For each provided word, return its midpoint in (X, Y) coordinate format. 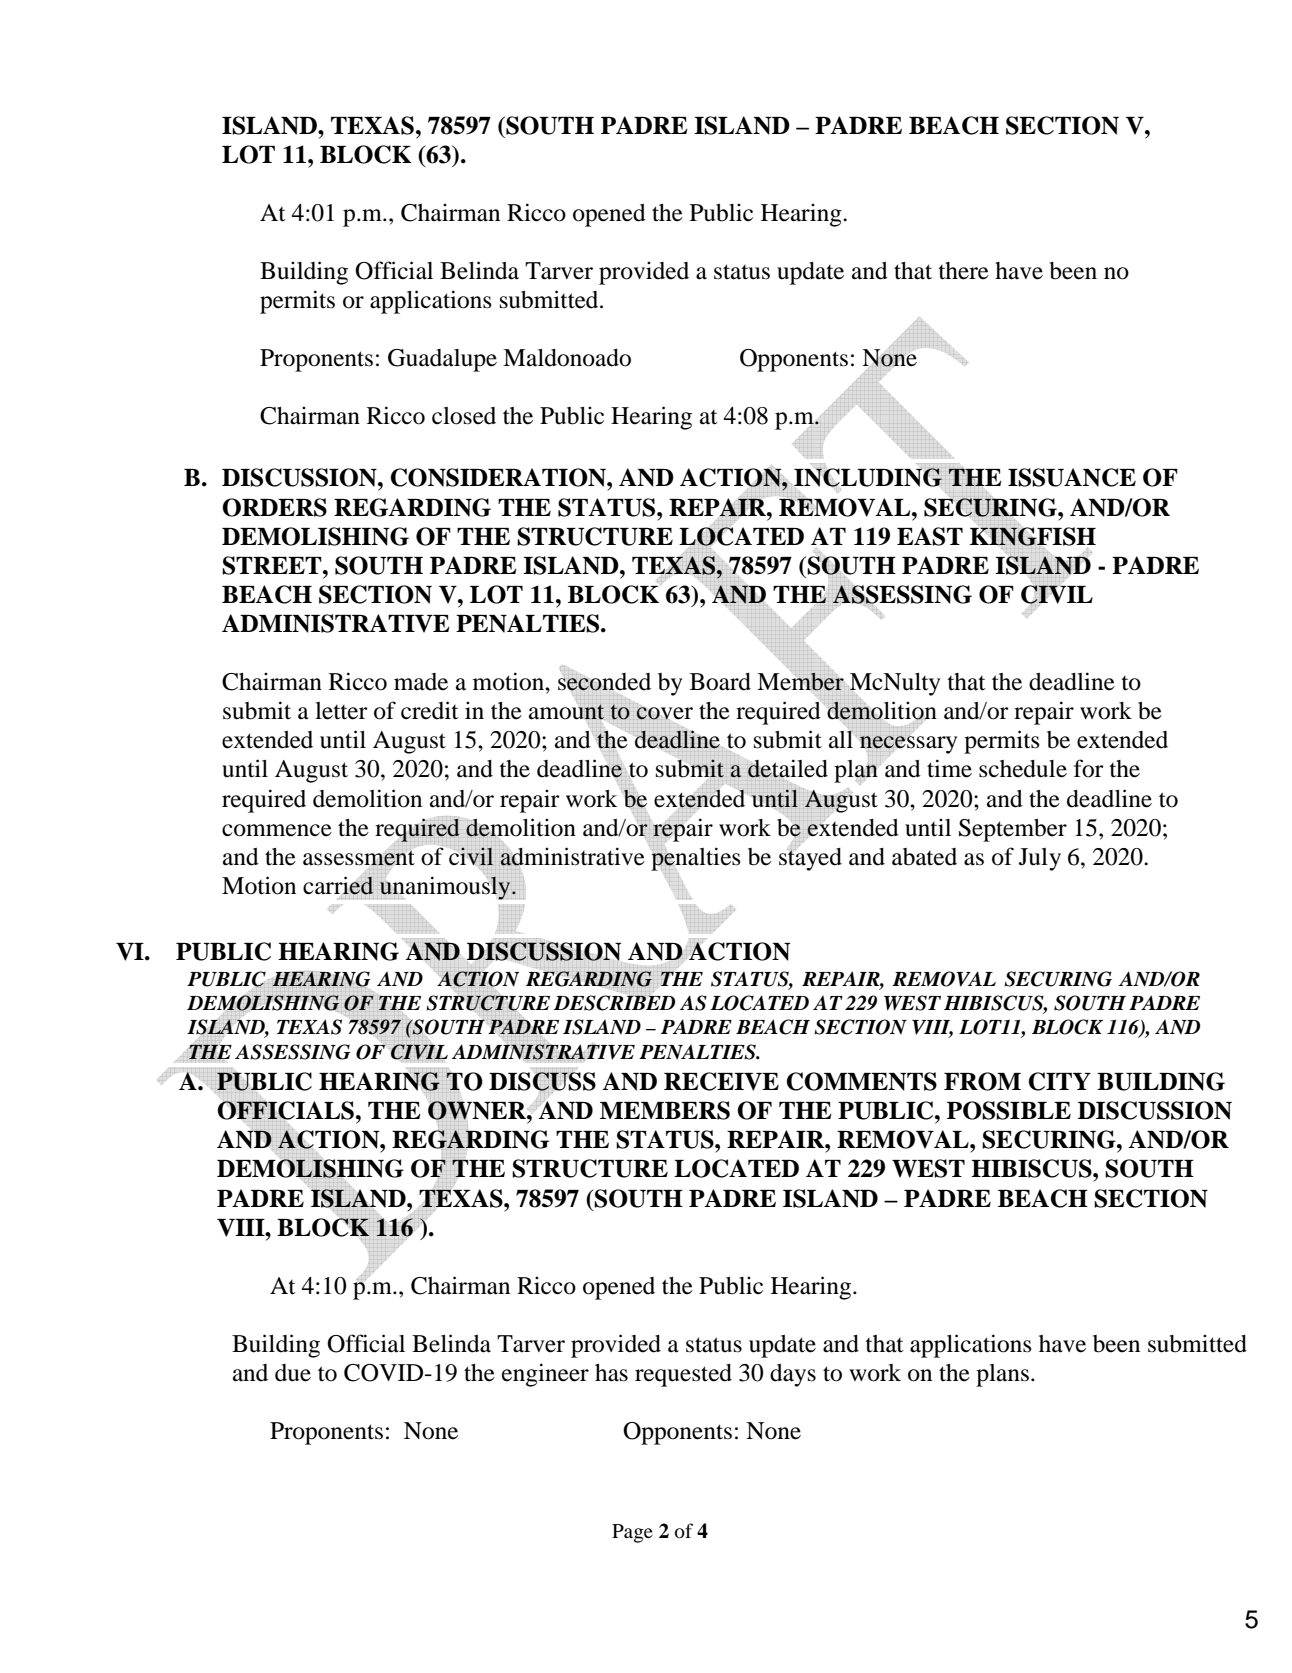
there (963, 271)
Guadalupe (442, 360)
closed (464, 416)
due (293, 1373)
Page (632, 1533)
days (793, 1375)
